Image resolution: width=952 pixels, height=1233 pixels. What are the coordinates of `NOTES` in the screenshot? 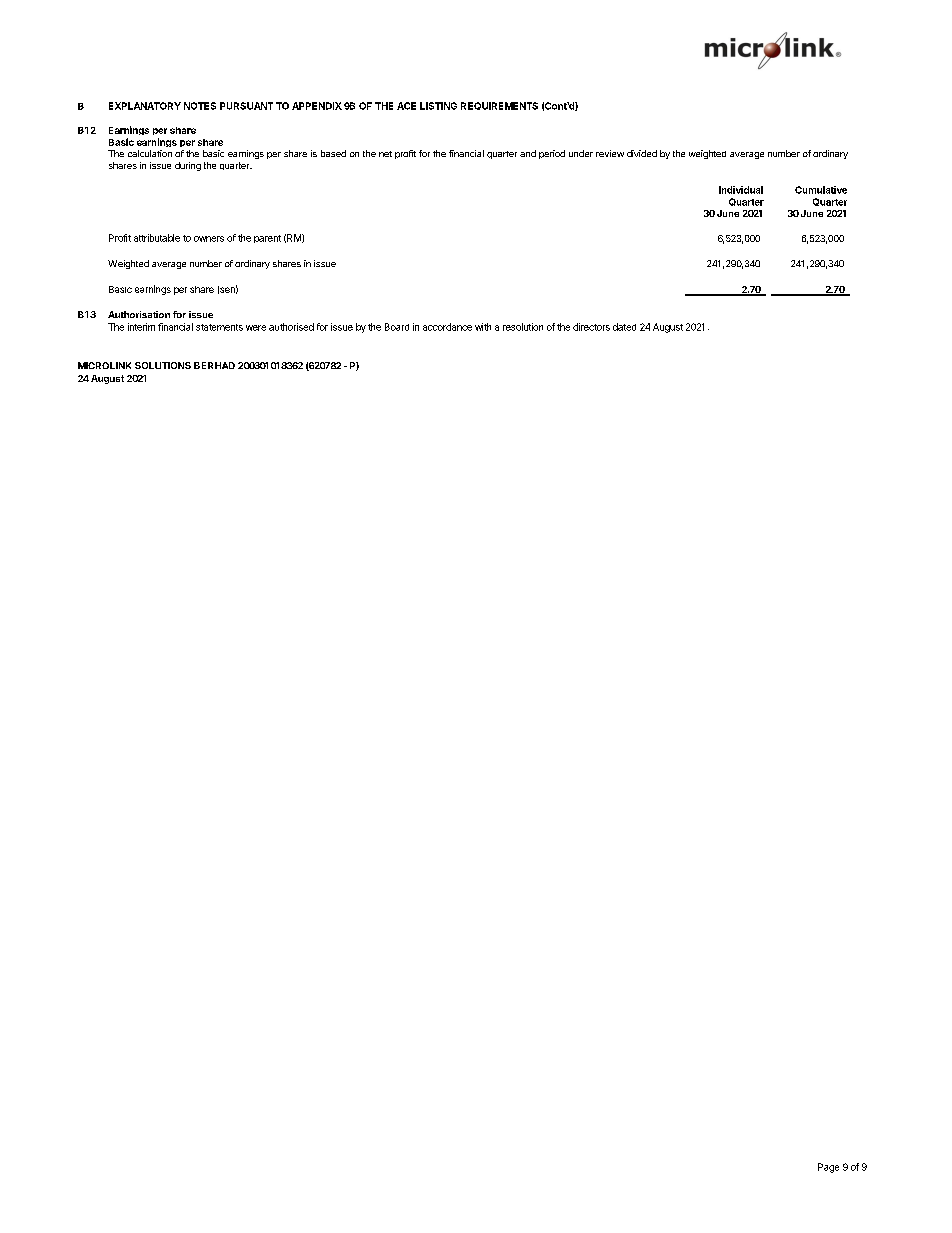 It's located at (200, 106).
